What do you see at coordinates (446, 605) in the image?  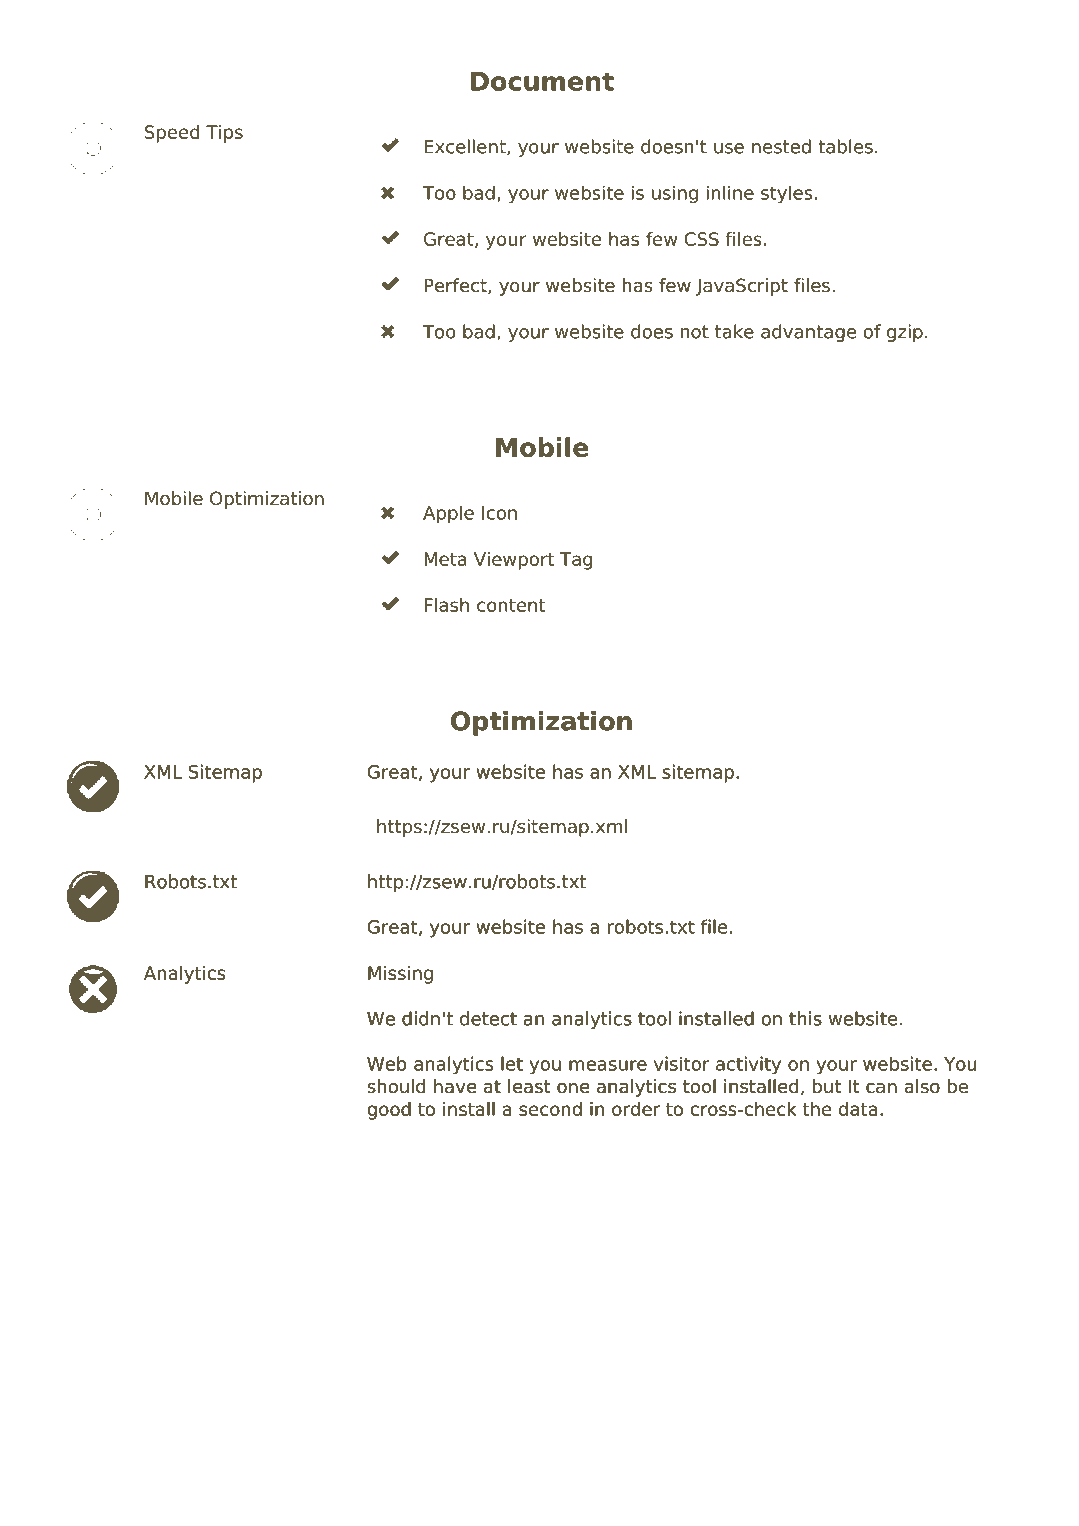 I see `Flash` at bounding box center [446, 605].
